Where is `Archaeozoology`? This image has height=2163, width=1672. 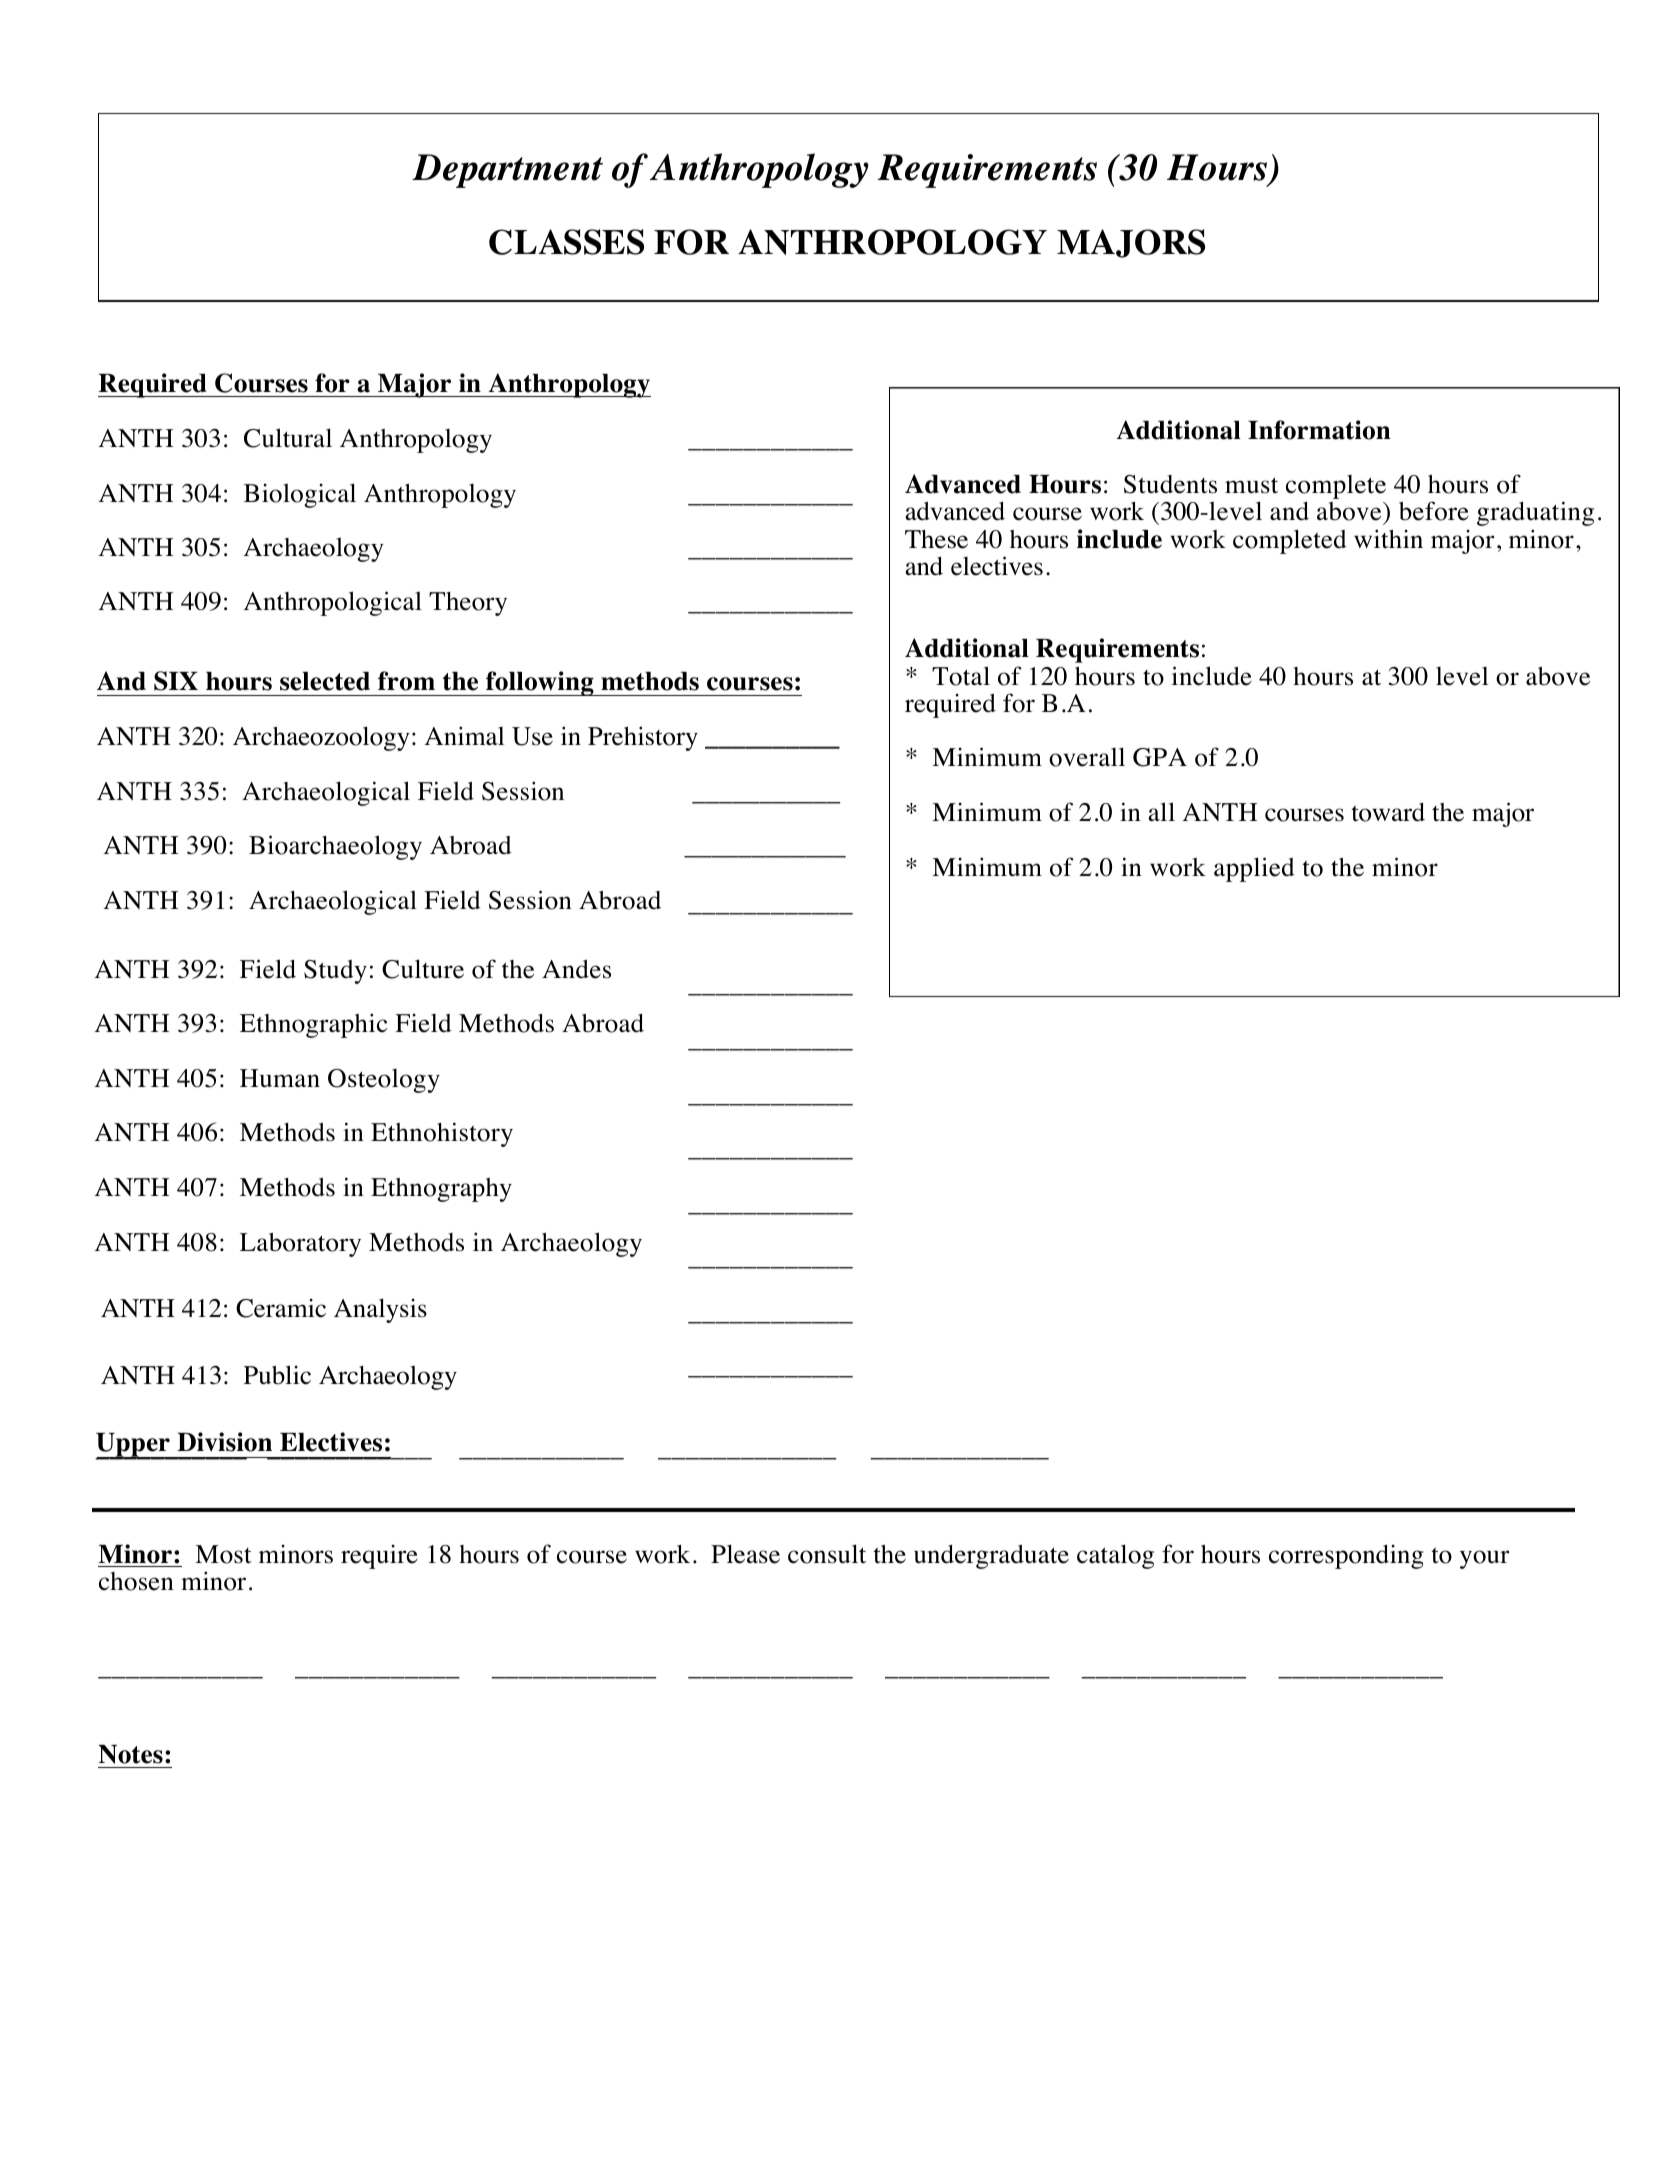 Archaeozoology is located at coordinates (321, 738).
